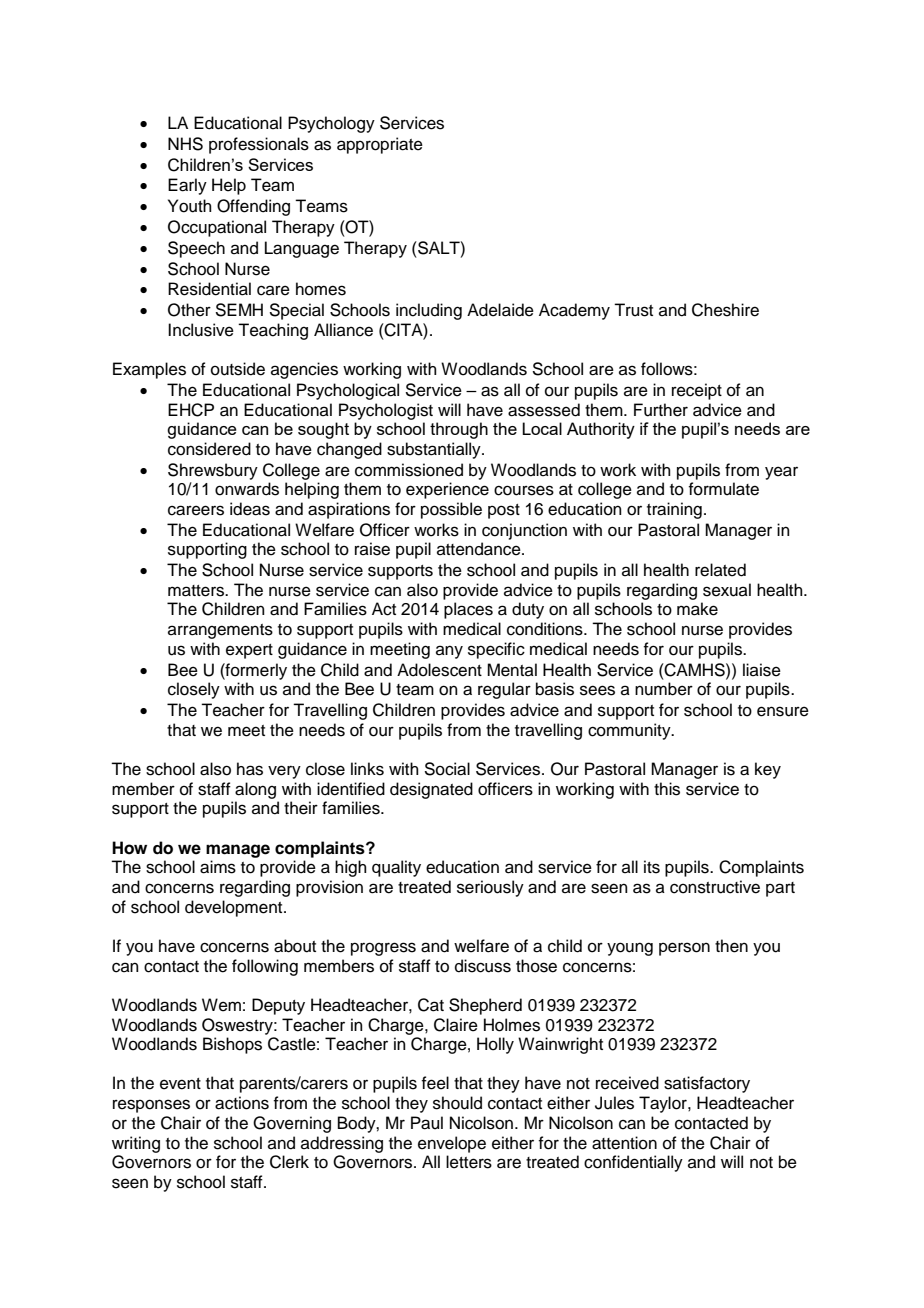 This screenshot has height=1308, width=924. Describe the element at coordinates (697, 391) in the screenshot. I see `receipt` at that location.
